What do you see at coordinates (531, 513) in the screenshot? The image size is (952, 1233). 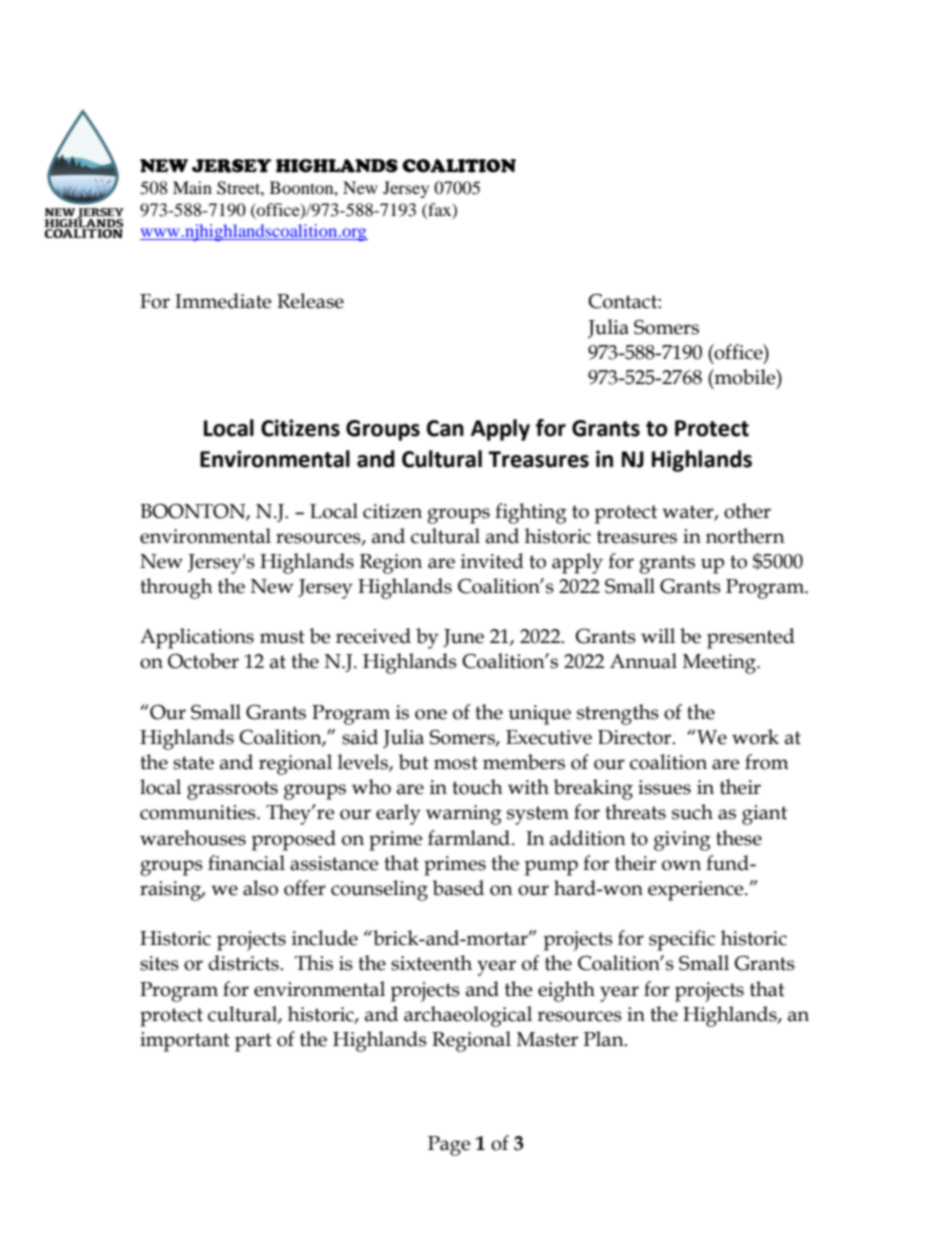 I see `fighting` at bounding box center [531, 513].
